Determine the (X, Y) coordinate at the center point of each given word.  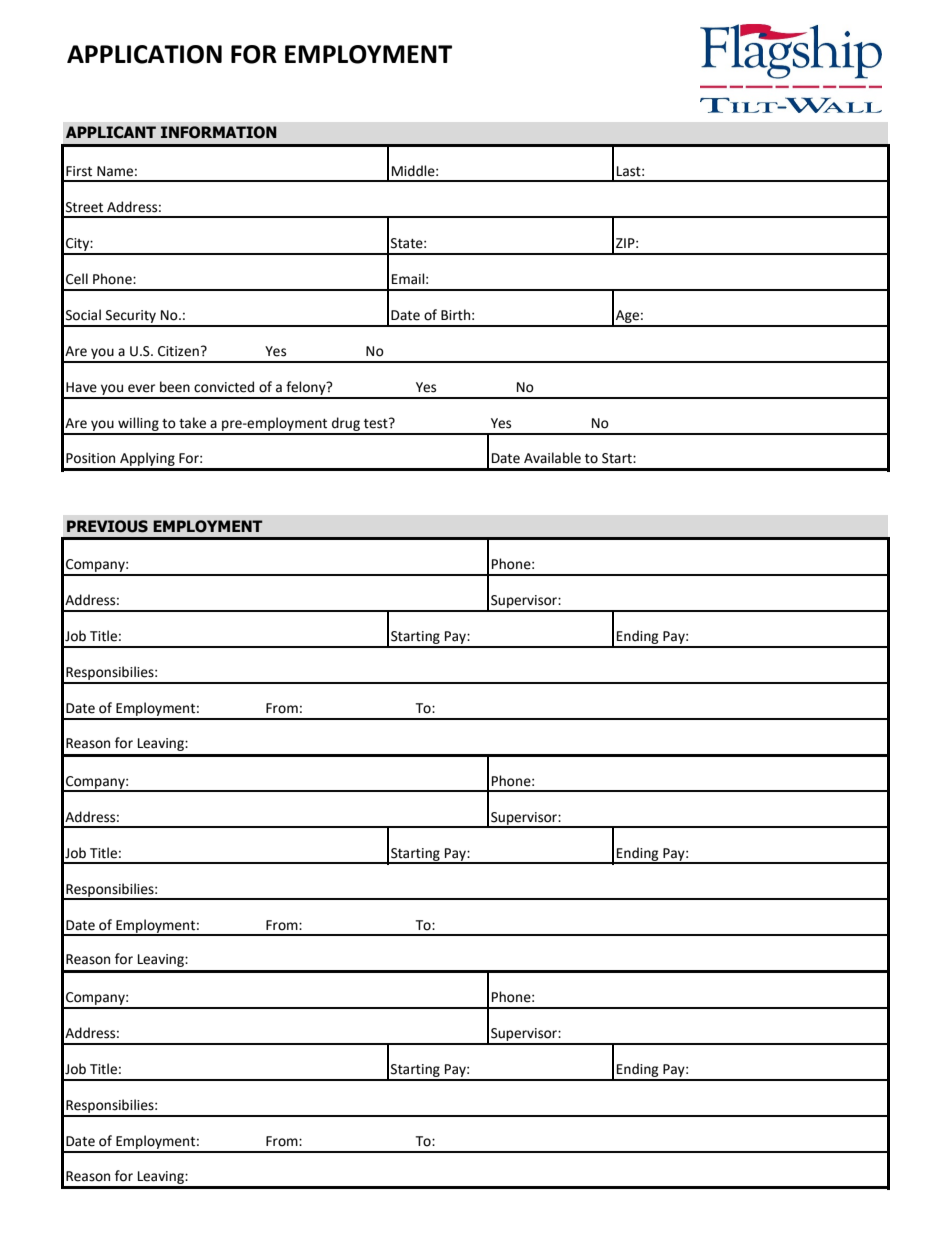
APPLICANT (111, 132)
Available (552, 458)
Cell (77, 279)
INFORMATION (219, 132)
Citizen (178, 351)
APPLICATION (144, 54)
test (377, 423)
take (192, 423)
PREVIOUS (107, 526)
